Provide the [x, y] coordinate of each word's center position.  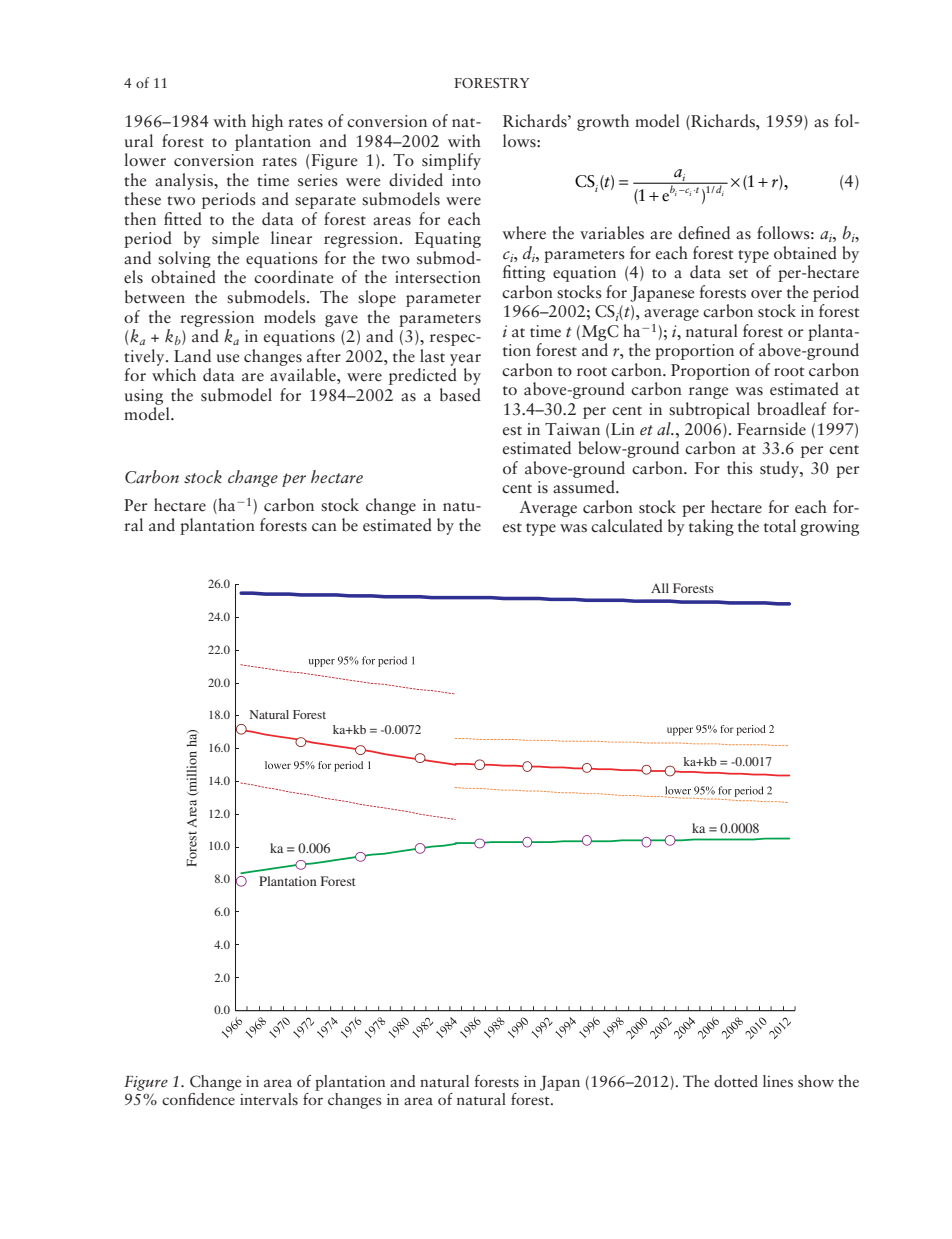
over [766, 294]
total [780, 526]
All [660, 588]
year [465, 360]
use [228, 358]
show [816, 1081]
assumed [585, 487]
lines [778, 1081]
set [738, 274]
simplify [451, 161]
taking [711, 527]
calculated [627, 526]
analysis [185, 181]
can [324, 527]
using [144, 397]
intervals [269, 1099]
